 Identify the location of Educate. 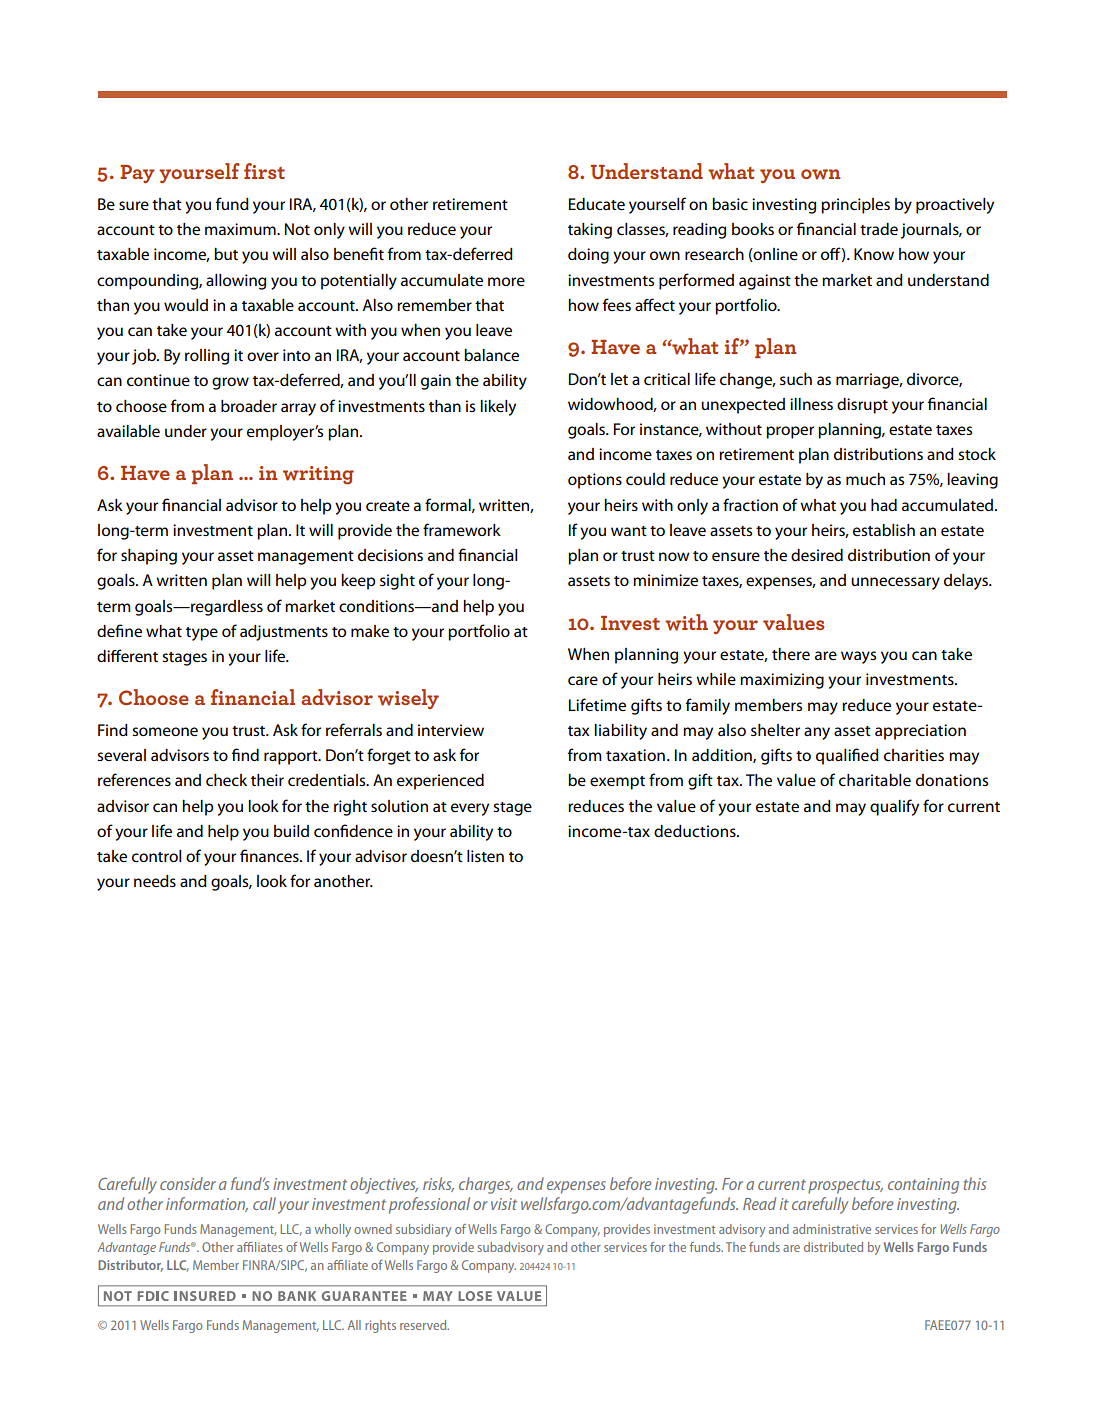
(597, 204).
